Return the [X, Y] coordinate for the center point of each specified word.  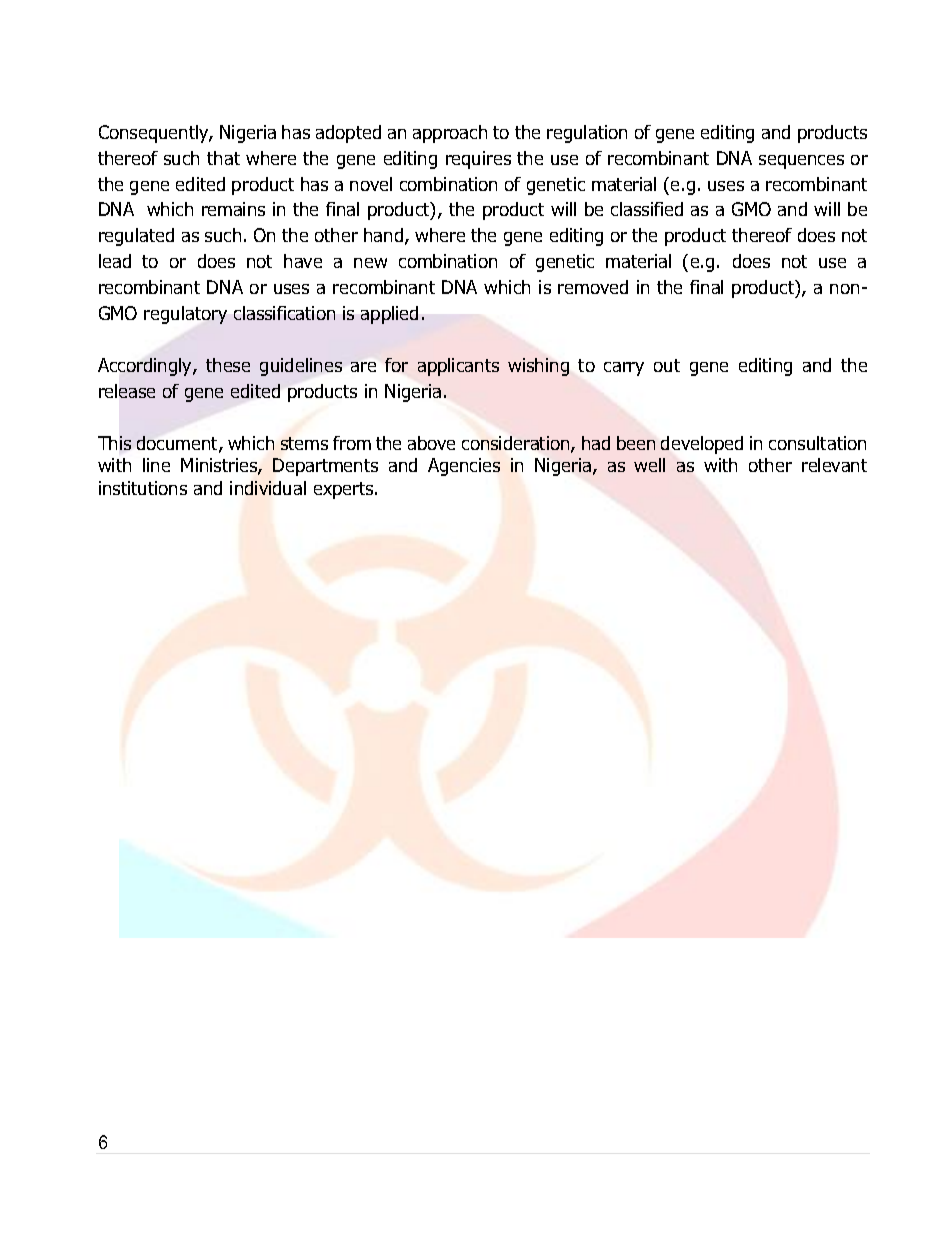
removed [593, 287]
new [370, 263]
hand [385, 236]
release [127, 391]
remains [233, 209]
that [223, 158]
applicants [458, 367]
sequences [801, 162]
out [667, 365]
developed [702, 445]
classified [647, 209]
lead [115, 261]
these [228, 365]
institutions [143, 488]
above [431, 443]
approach [450, 134]
